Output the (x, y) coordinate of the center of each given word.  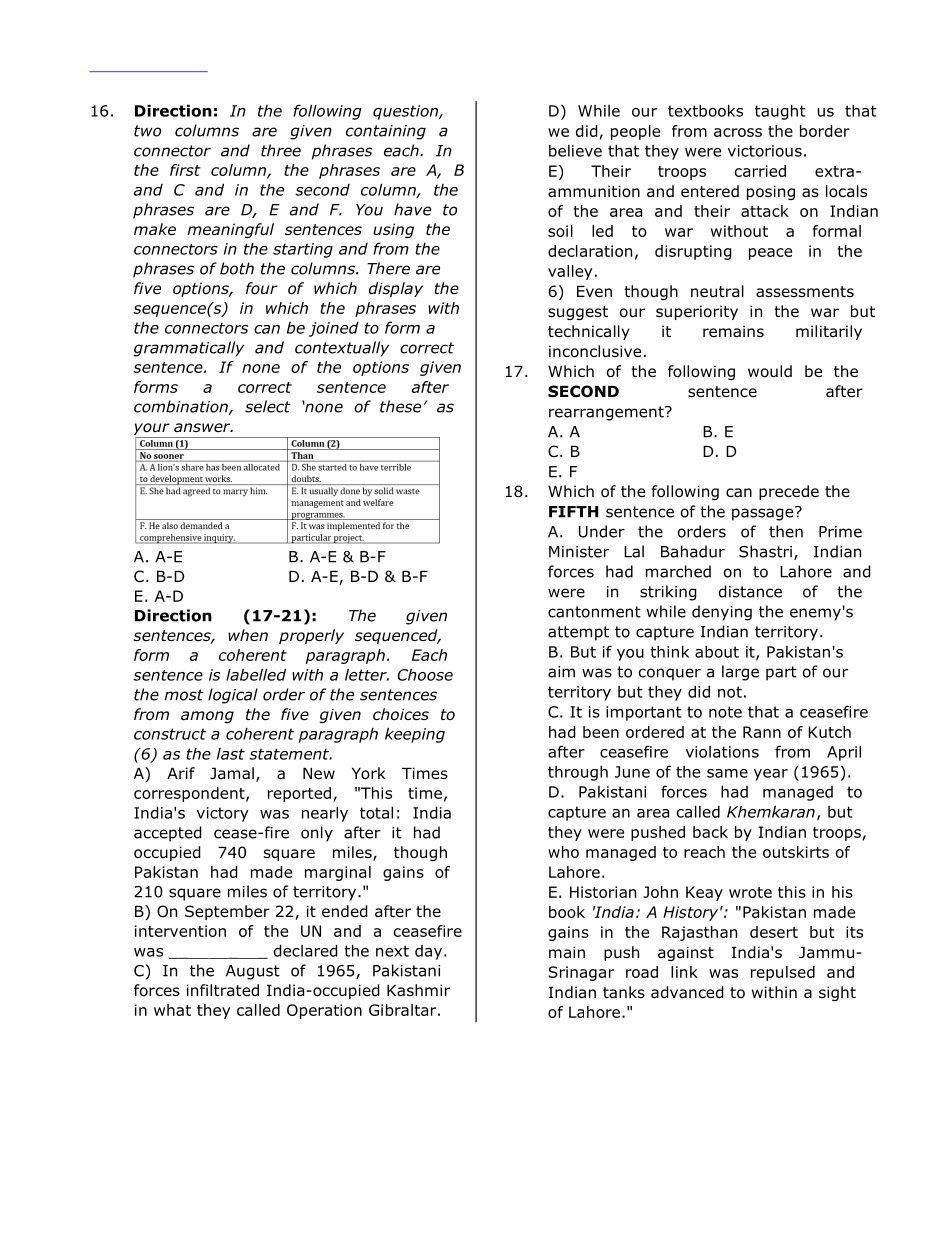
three (281, 150)
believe (575, 151)
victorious (765, 151)
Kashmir (418, 990)
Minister (579, 552)
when (248, 635)
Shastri (765, 551)
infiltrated (223, 990)
